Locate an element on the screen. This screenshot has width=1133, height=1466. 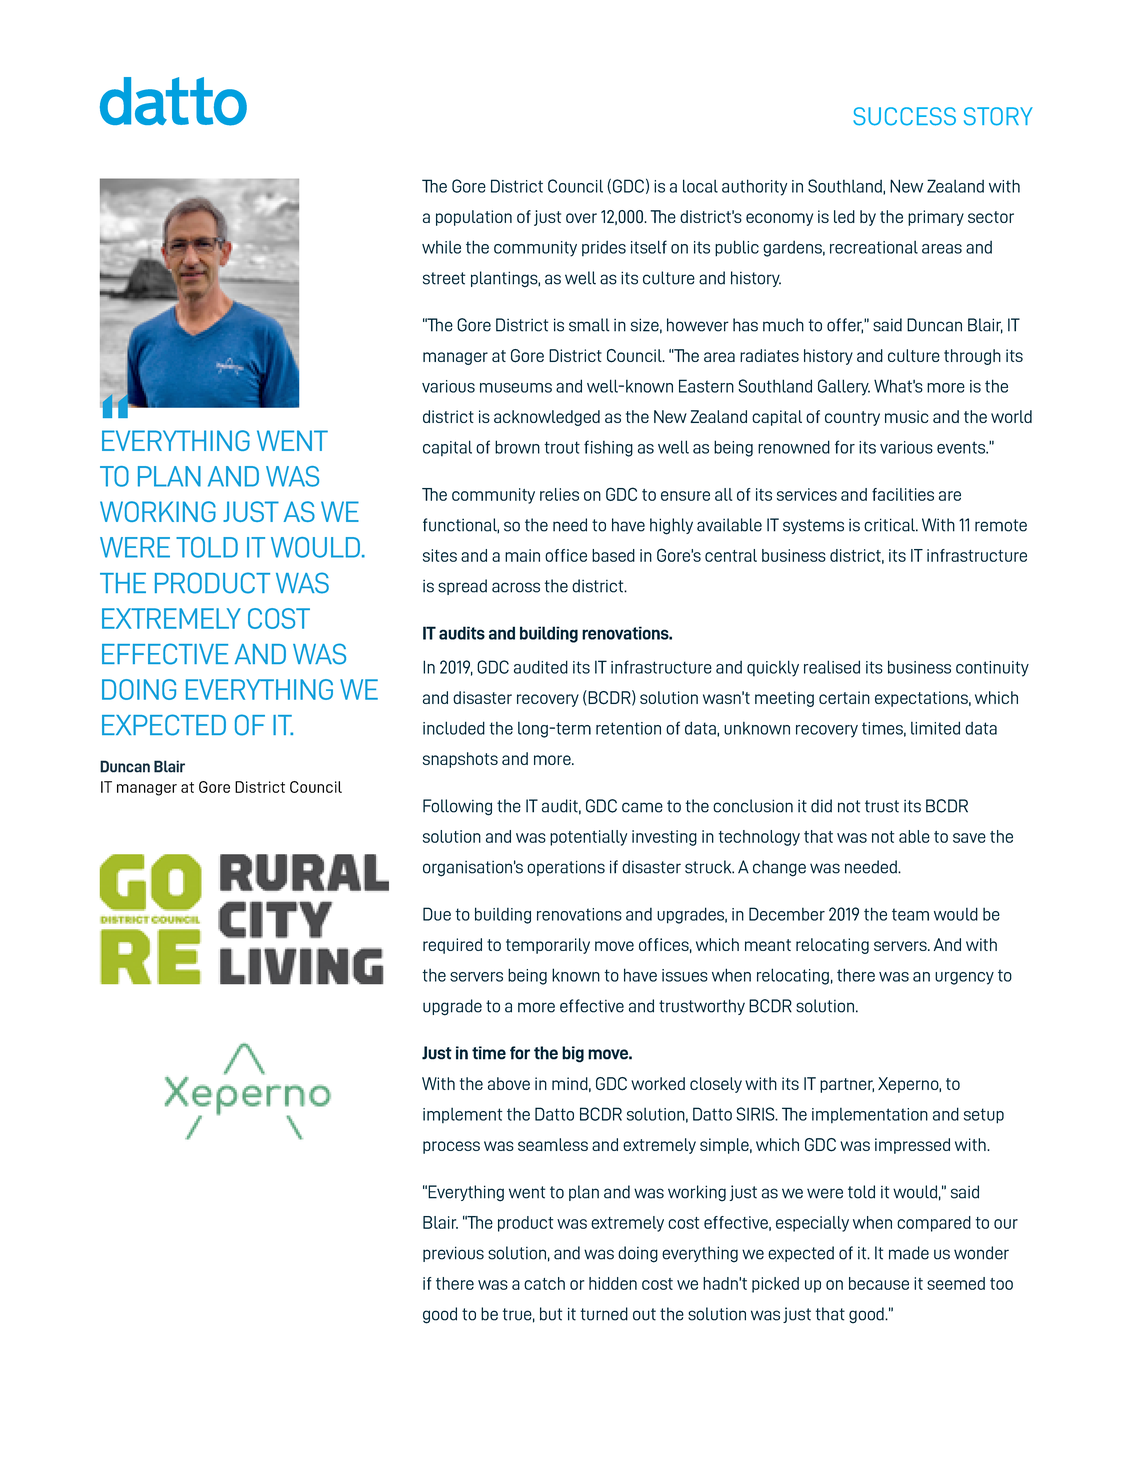
main is located at coordinates (522, 555).
